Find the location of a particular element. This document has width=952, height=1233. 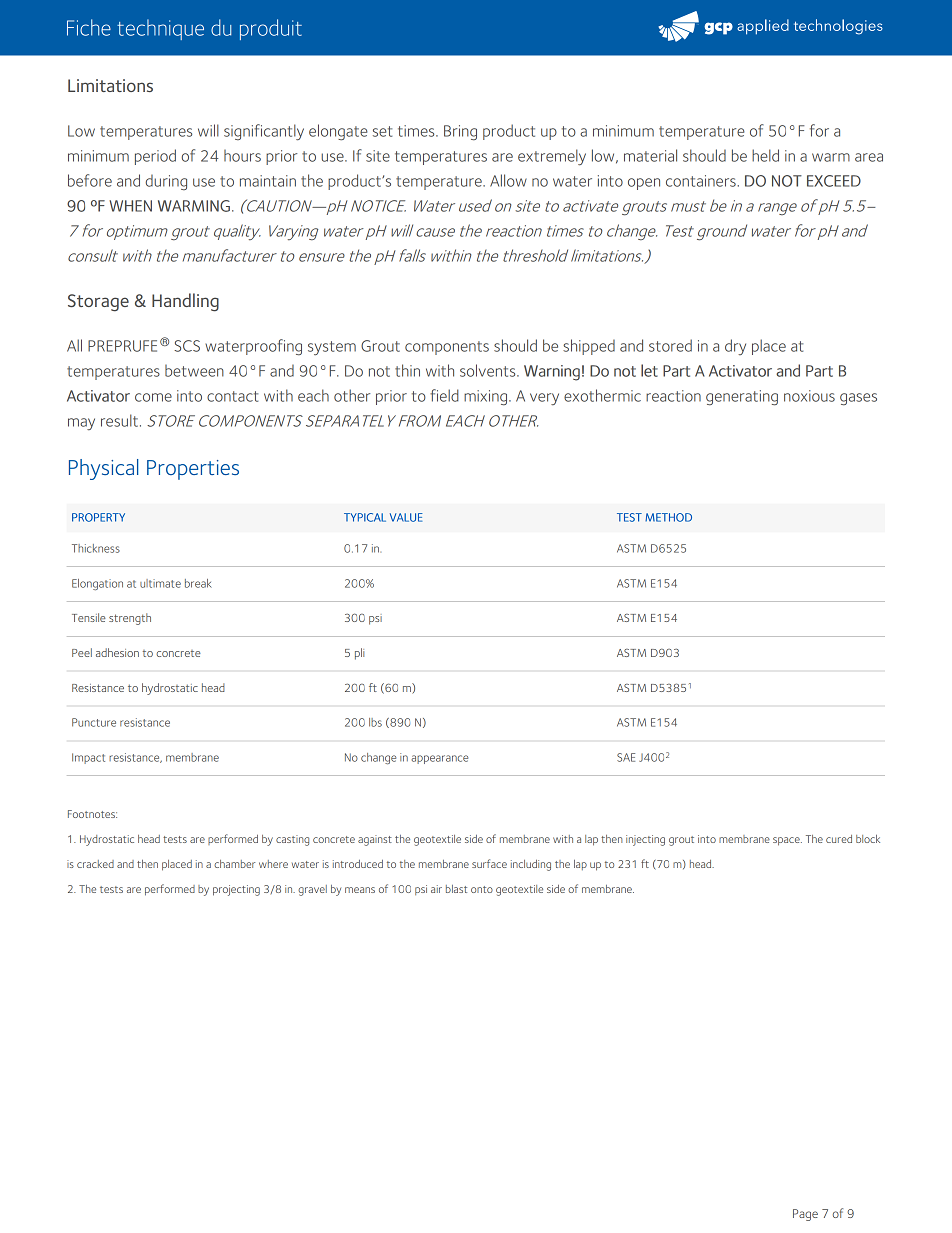

pli is located at coordinates (359, 654).
